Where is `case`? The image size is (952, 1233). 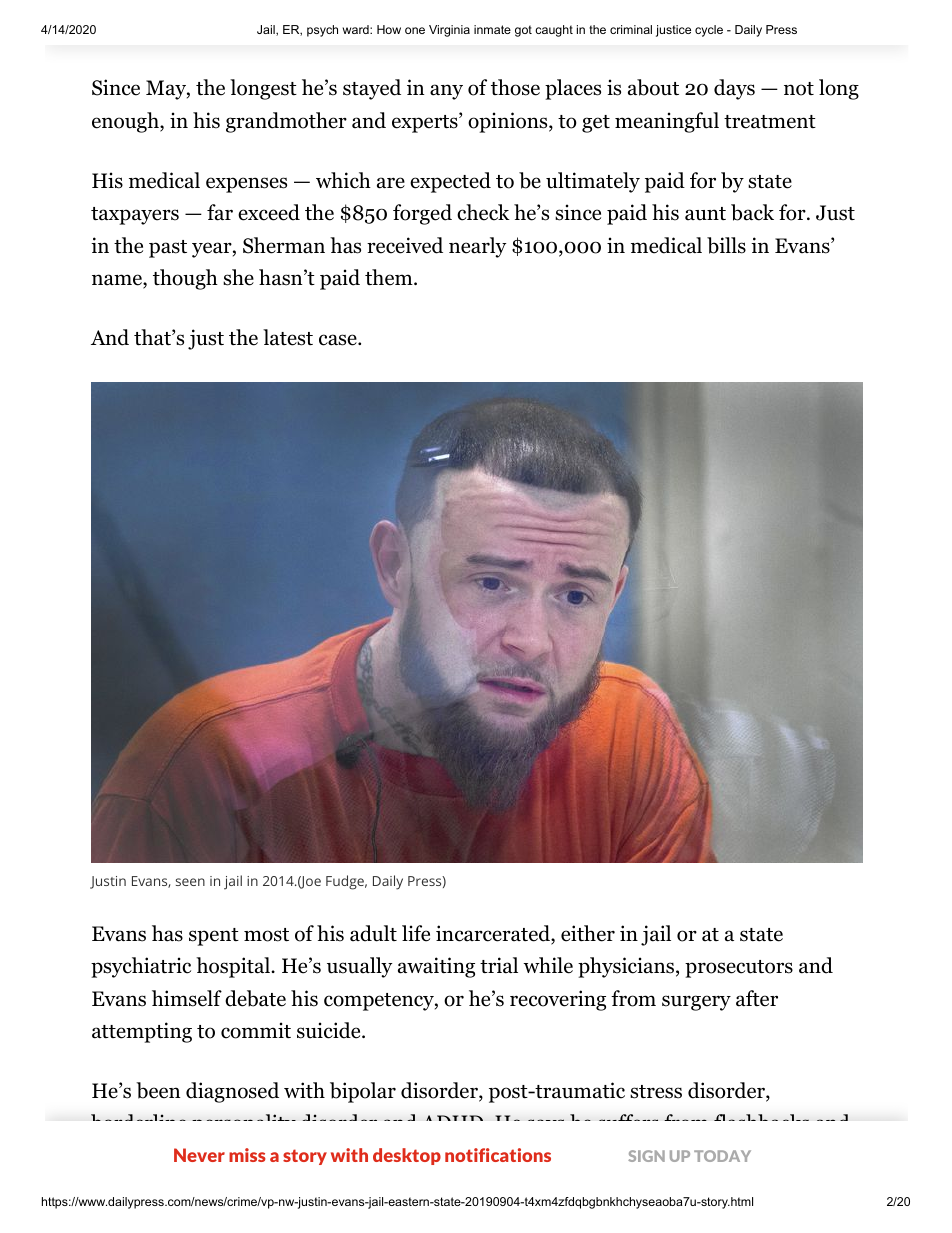 case is located at coordinates (339, 340).
